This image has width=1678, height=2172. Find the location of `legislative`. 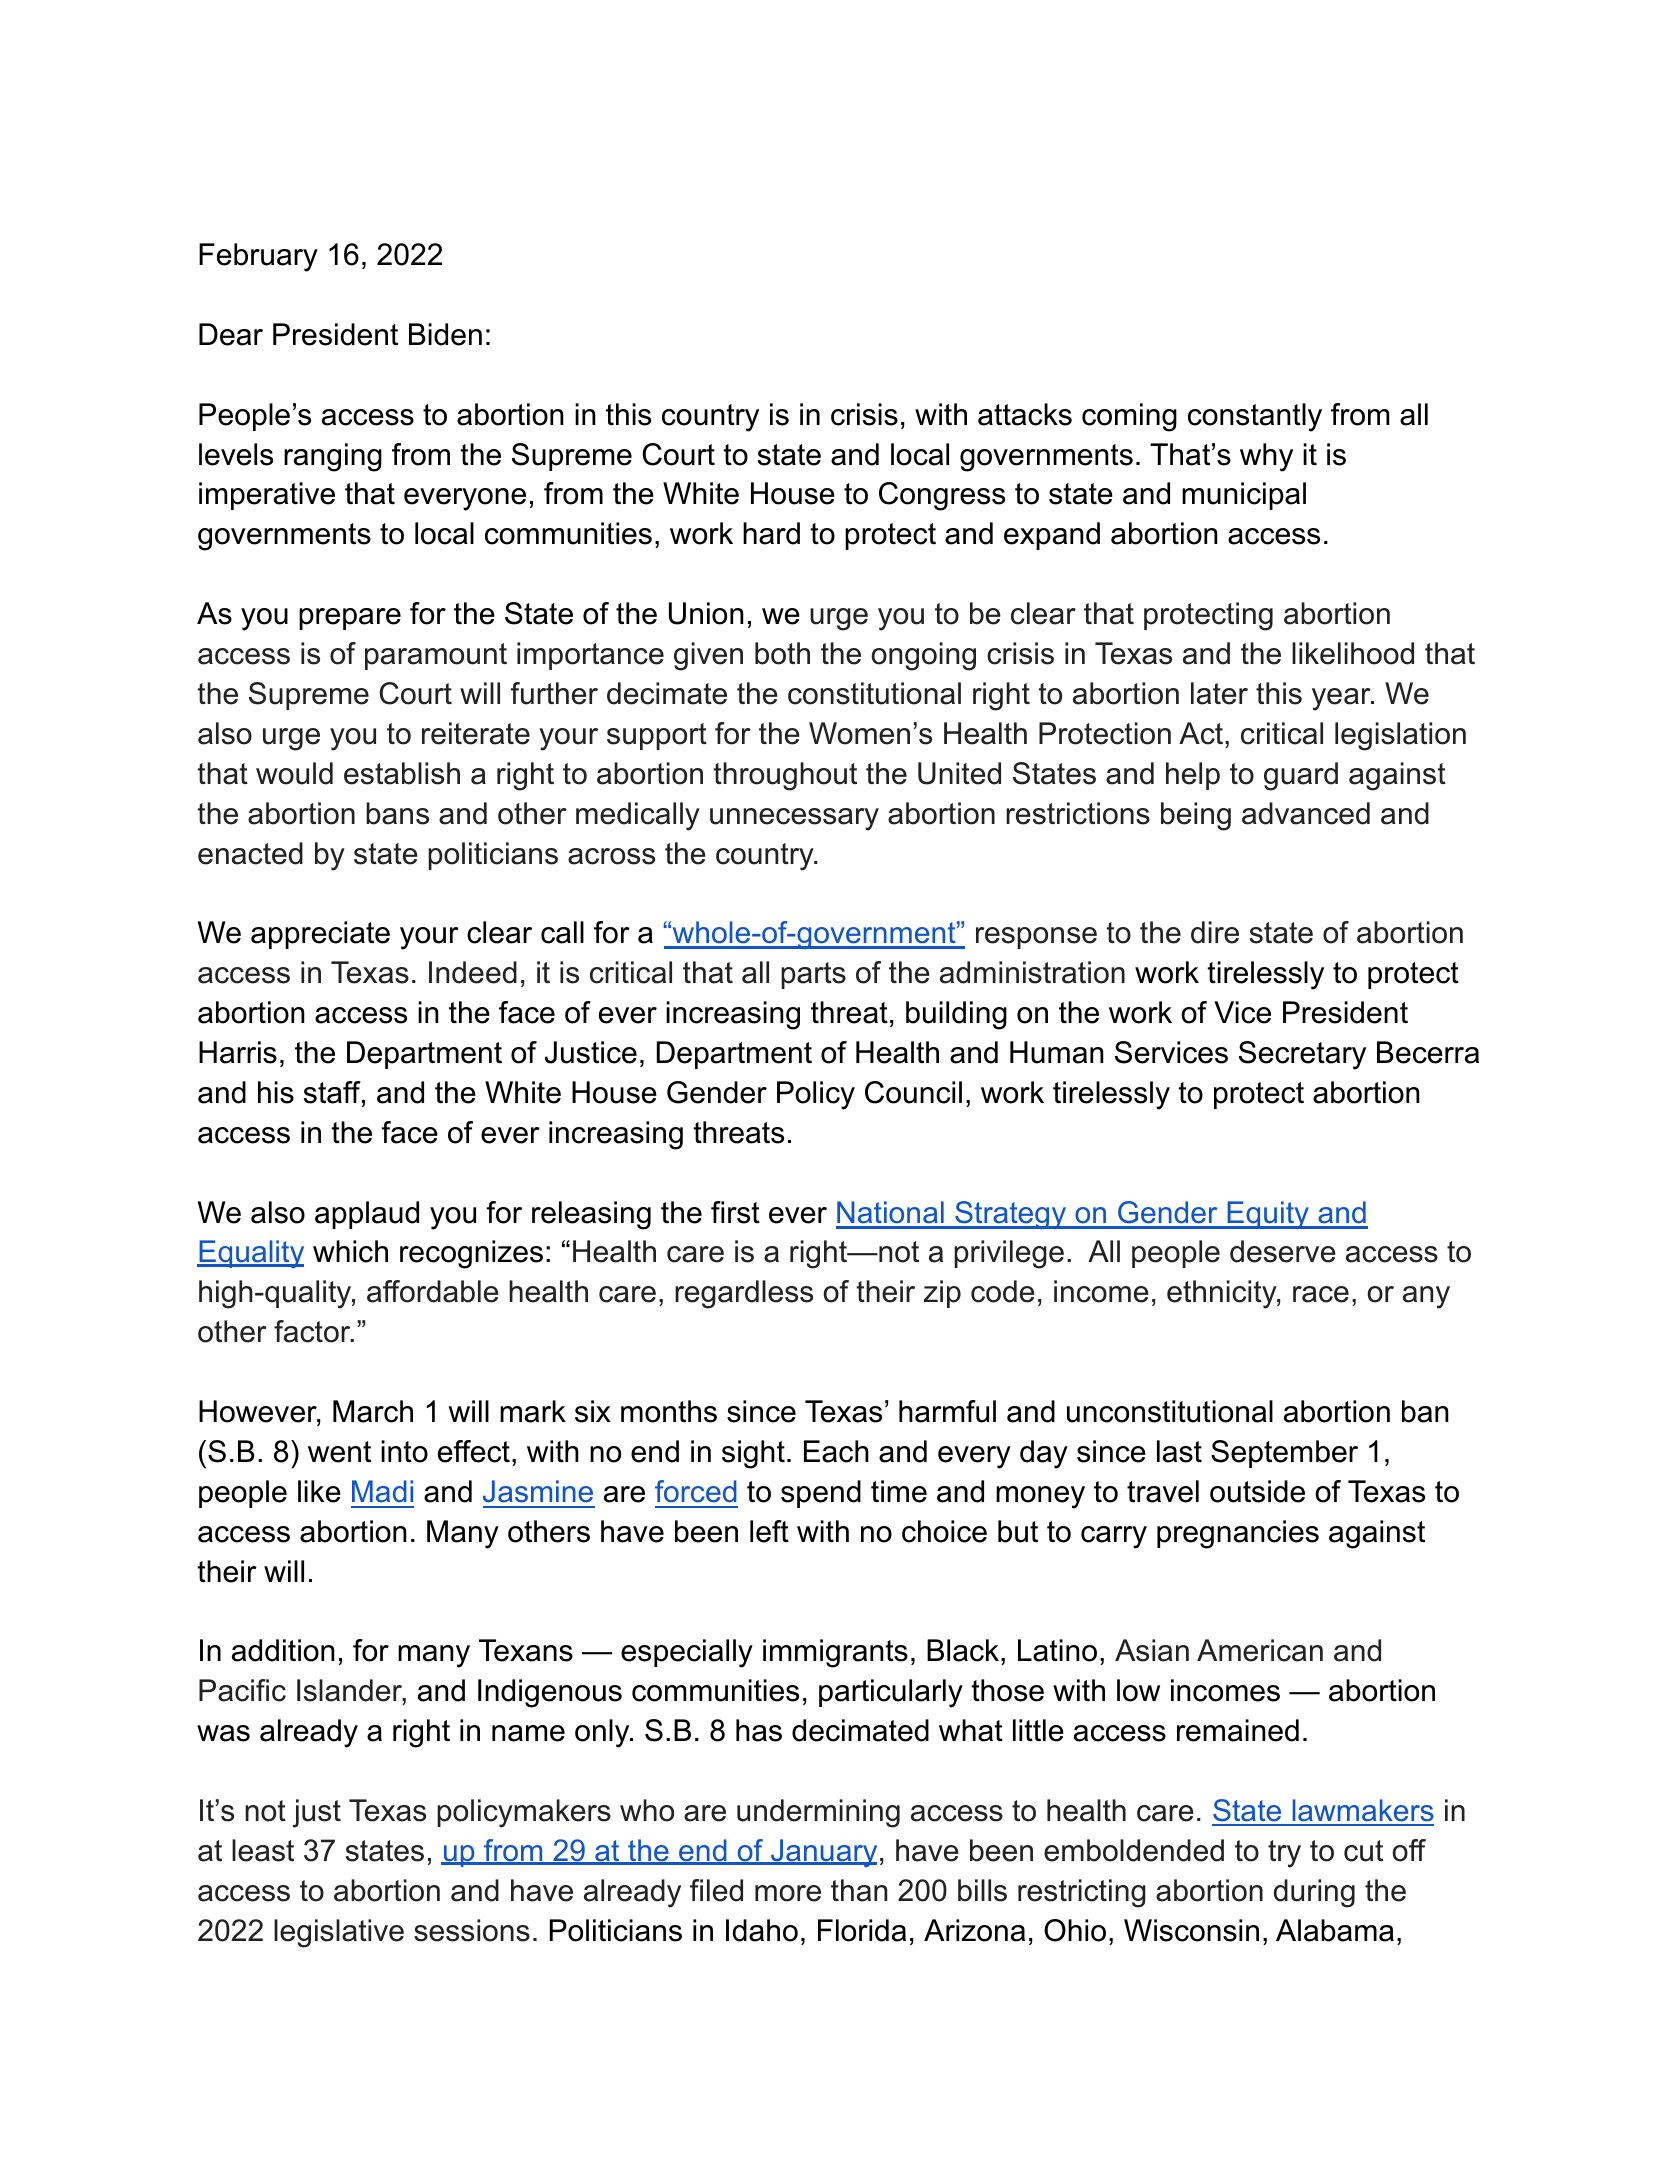

legislative is located at coordinates (339, 1933).
